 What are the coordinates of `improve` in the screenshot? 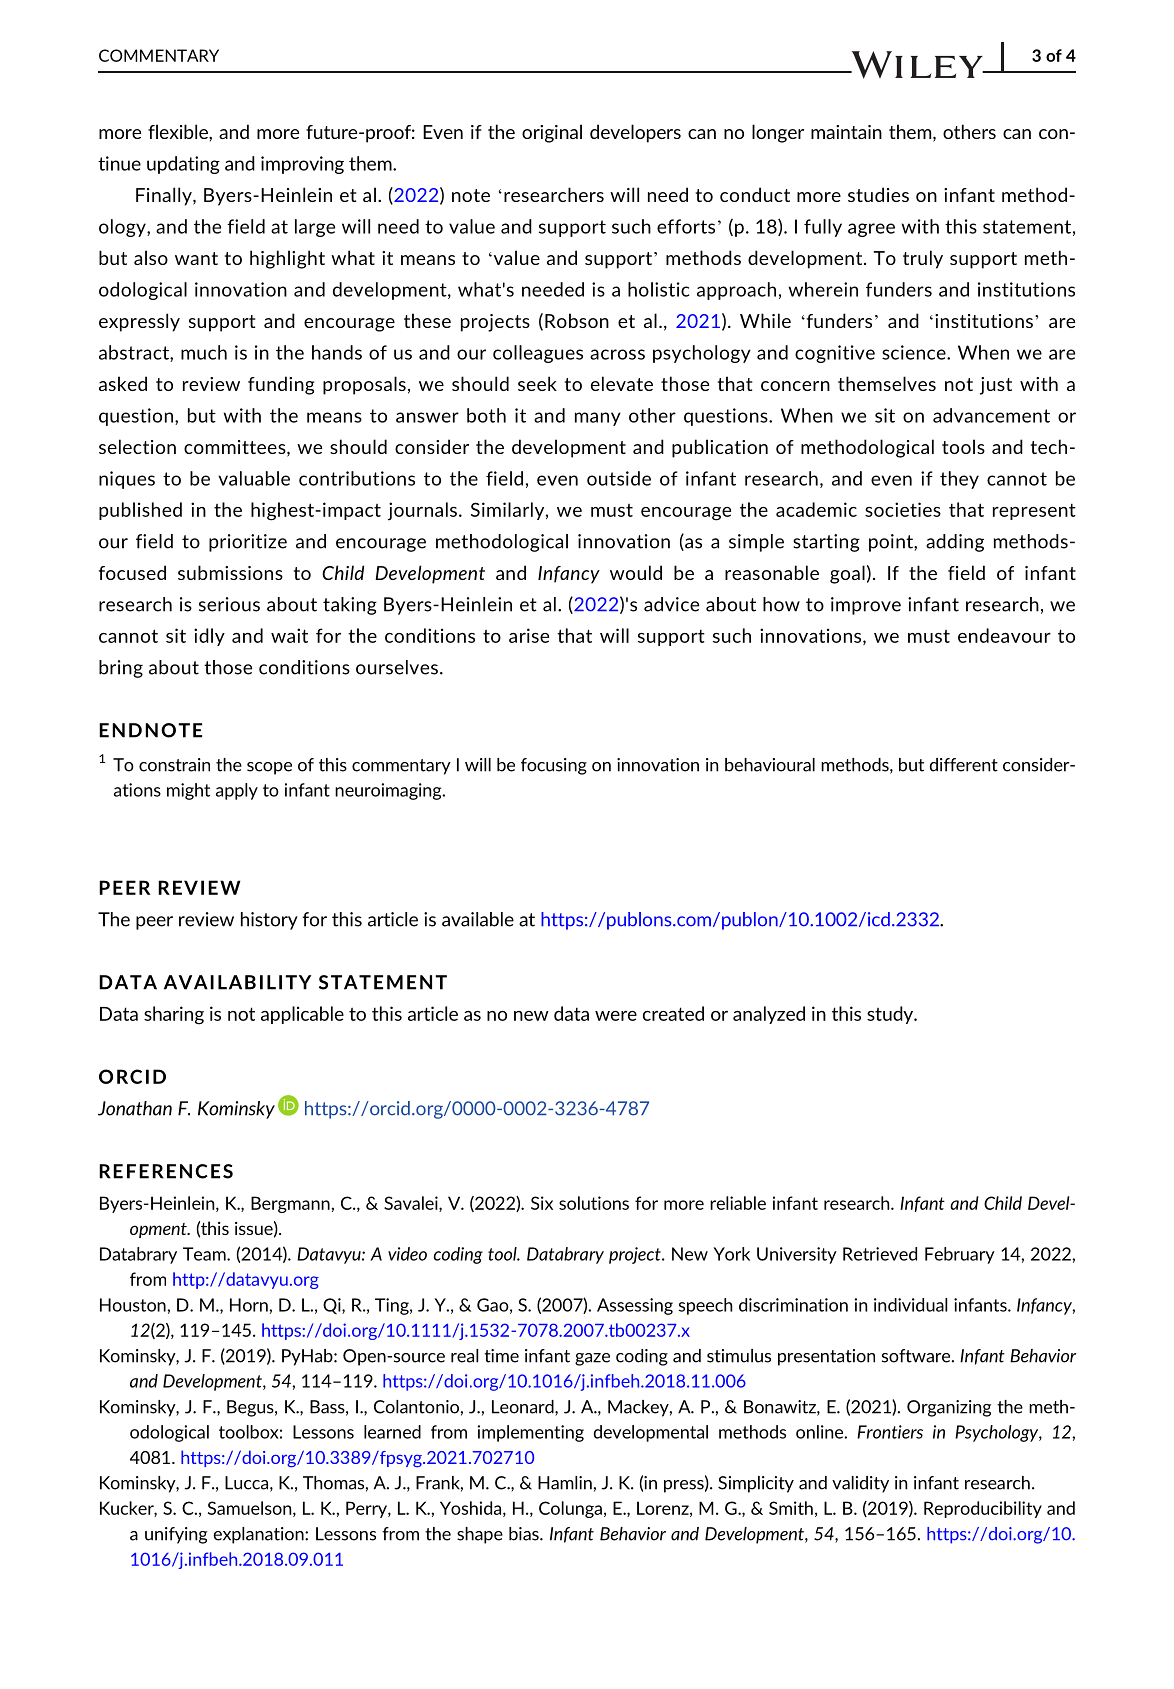 It's located at (866, 606).
